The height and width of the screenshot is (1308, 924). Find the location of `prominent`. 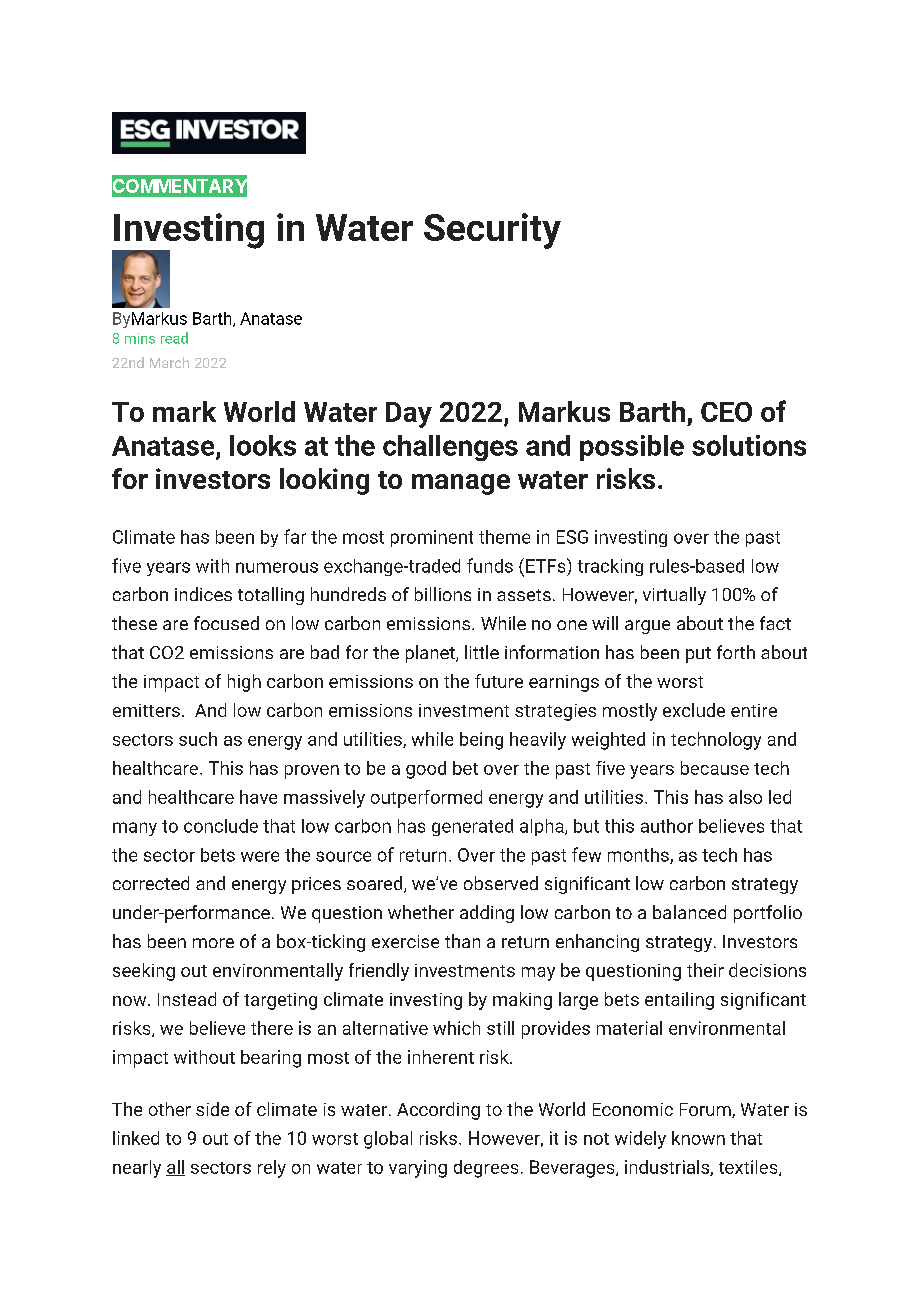

prominent is located at coordinates (432, 538).
